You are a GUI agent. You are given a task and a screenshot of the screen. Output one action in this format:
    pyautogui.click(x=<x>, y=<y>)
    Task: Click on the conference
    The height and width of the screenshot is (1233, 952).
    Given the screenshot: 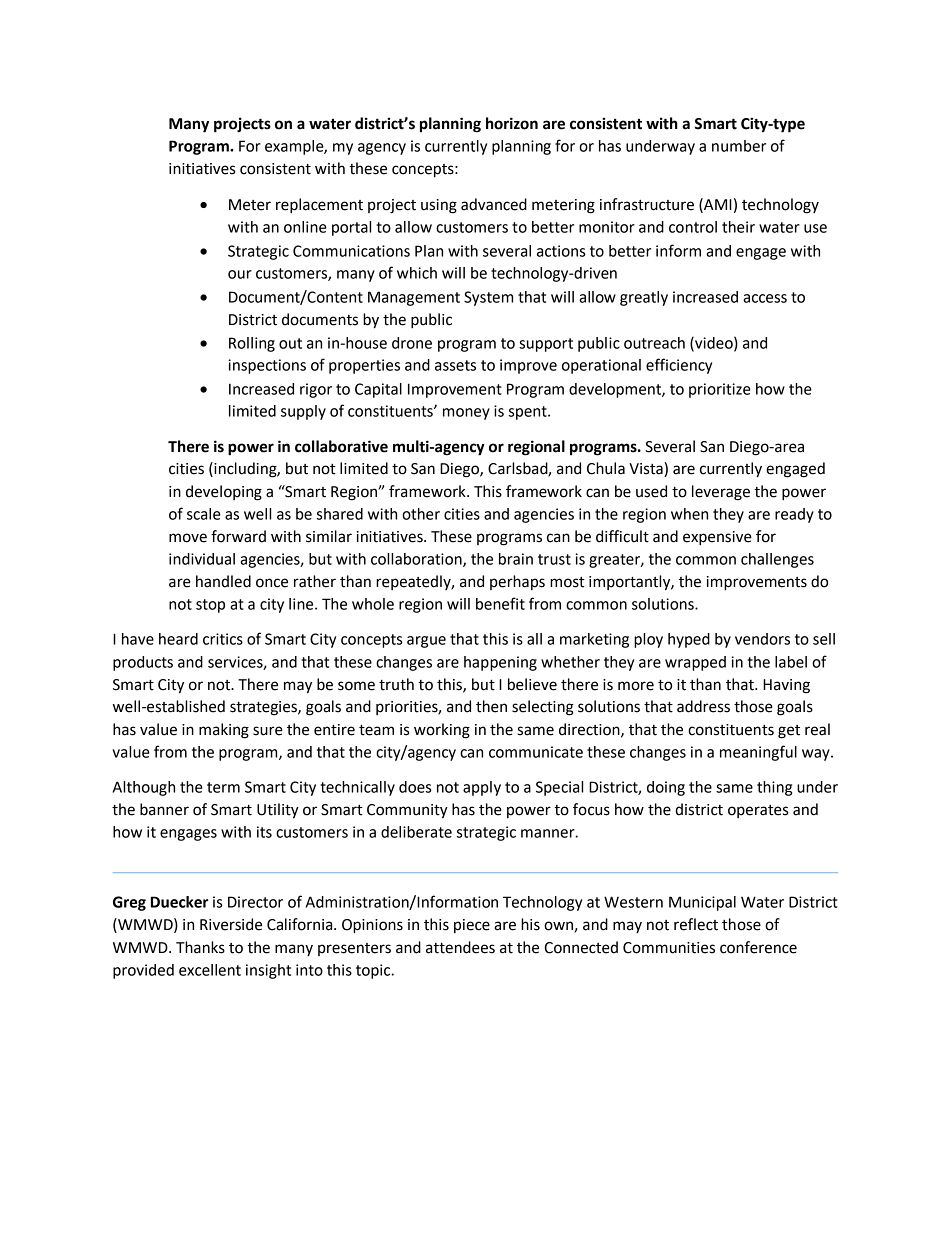 What is the action you would take?
    pyautogui.click(x=758, y=947)
